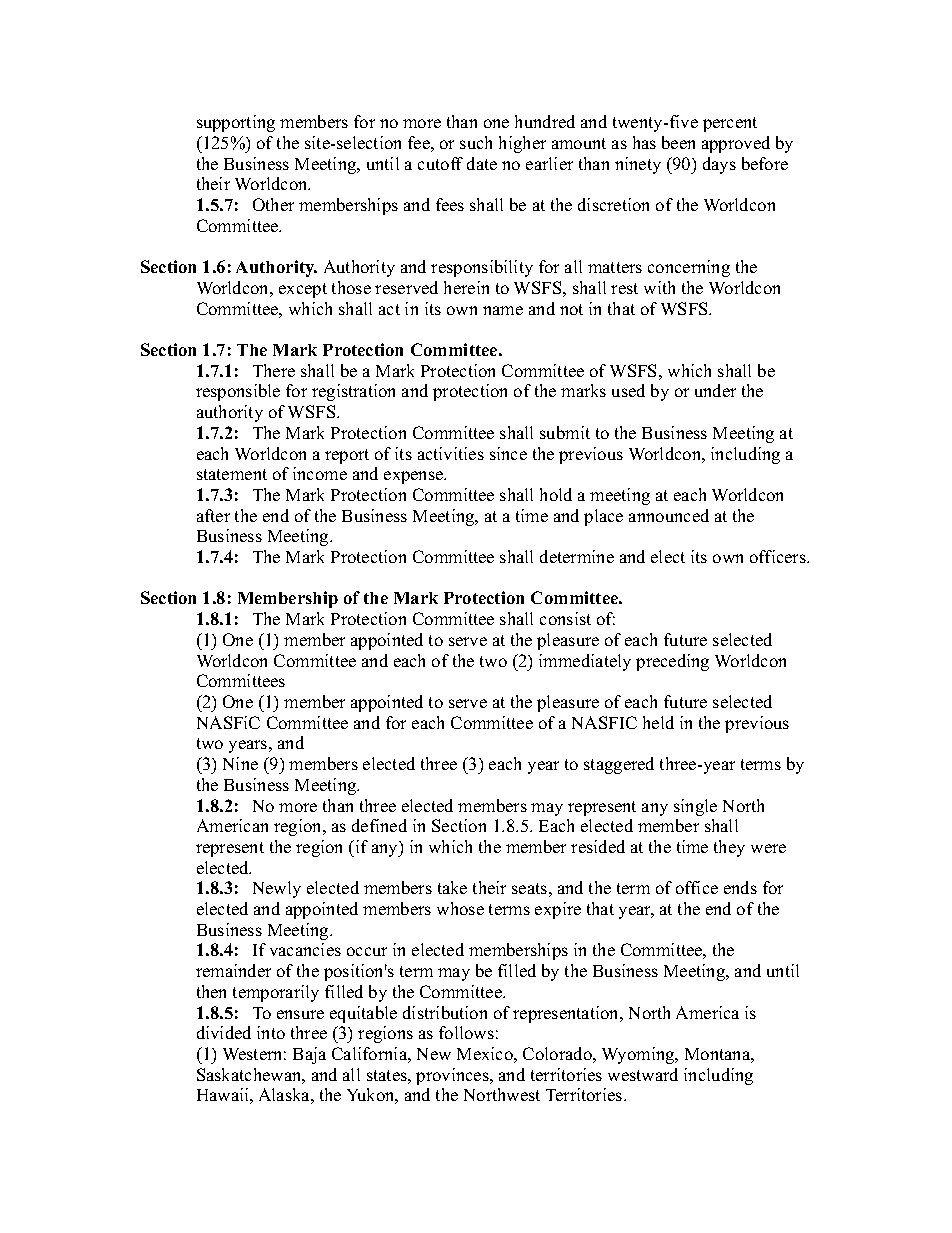 The width and height of the screenshot is (952, 1233). I want to click on staggered, so click(619, 765).
